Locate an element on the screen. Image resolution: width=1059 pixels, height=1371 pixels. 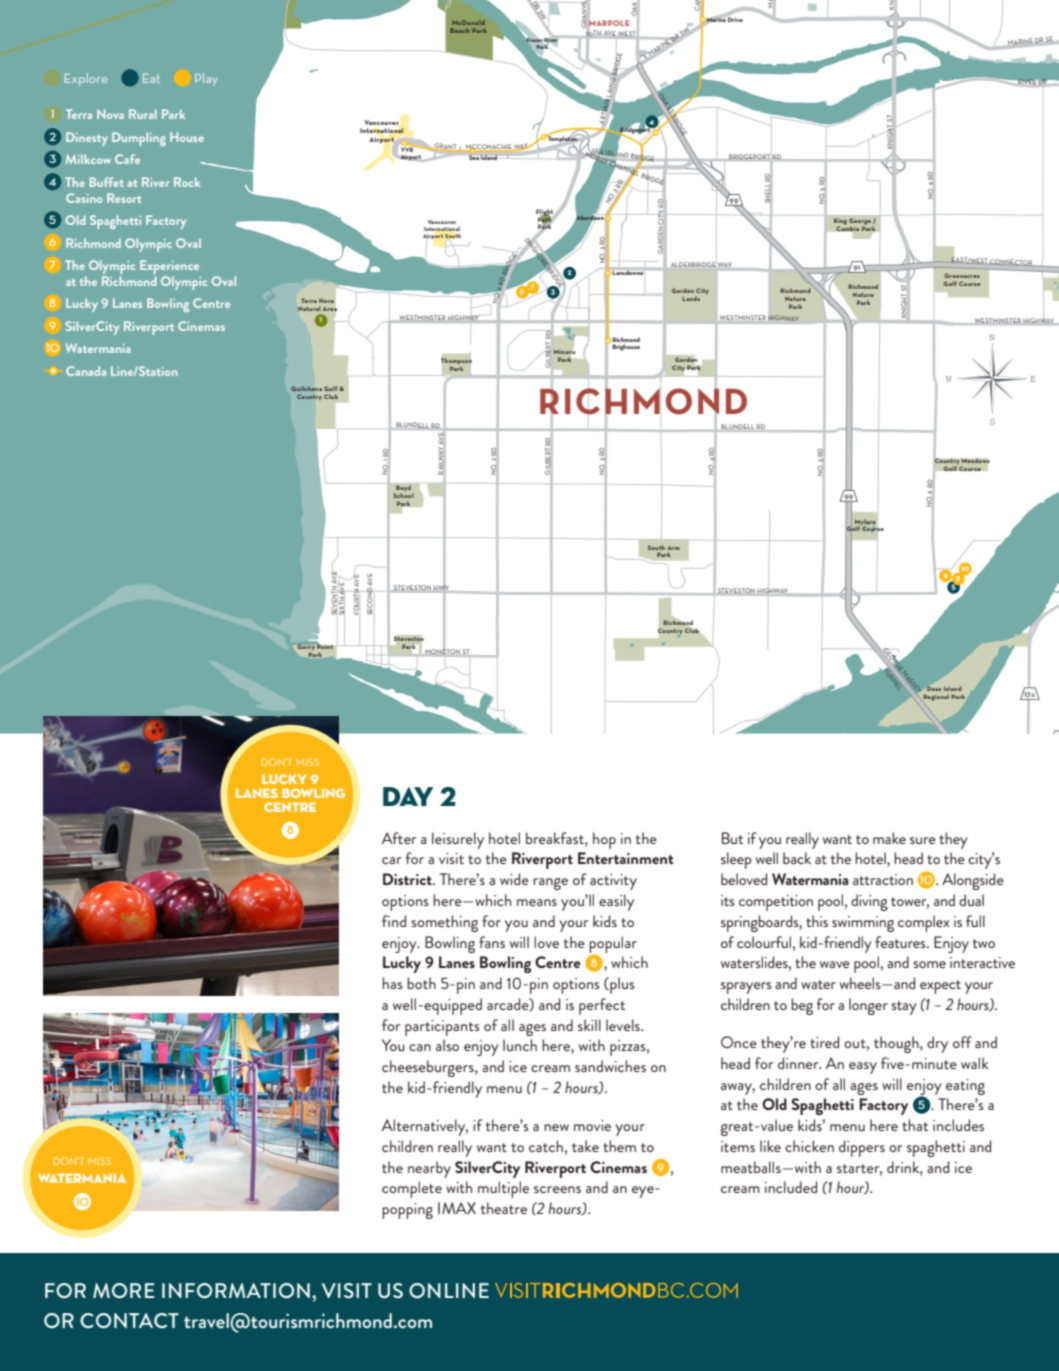
range is located at coordinates (550, 884).
